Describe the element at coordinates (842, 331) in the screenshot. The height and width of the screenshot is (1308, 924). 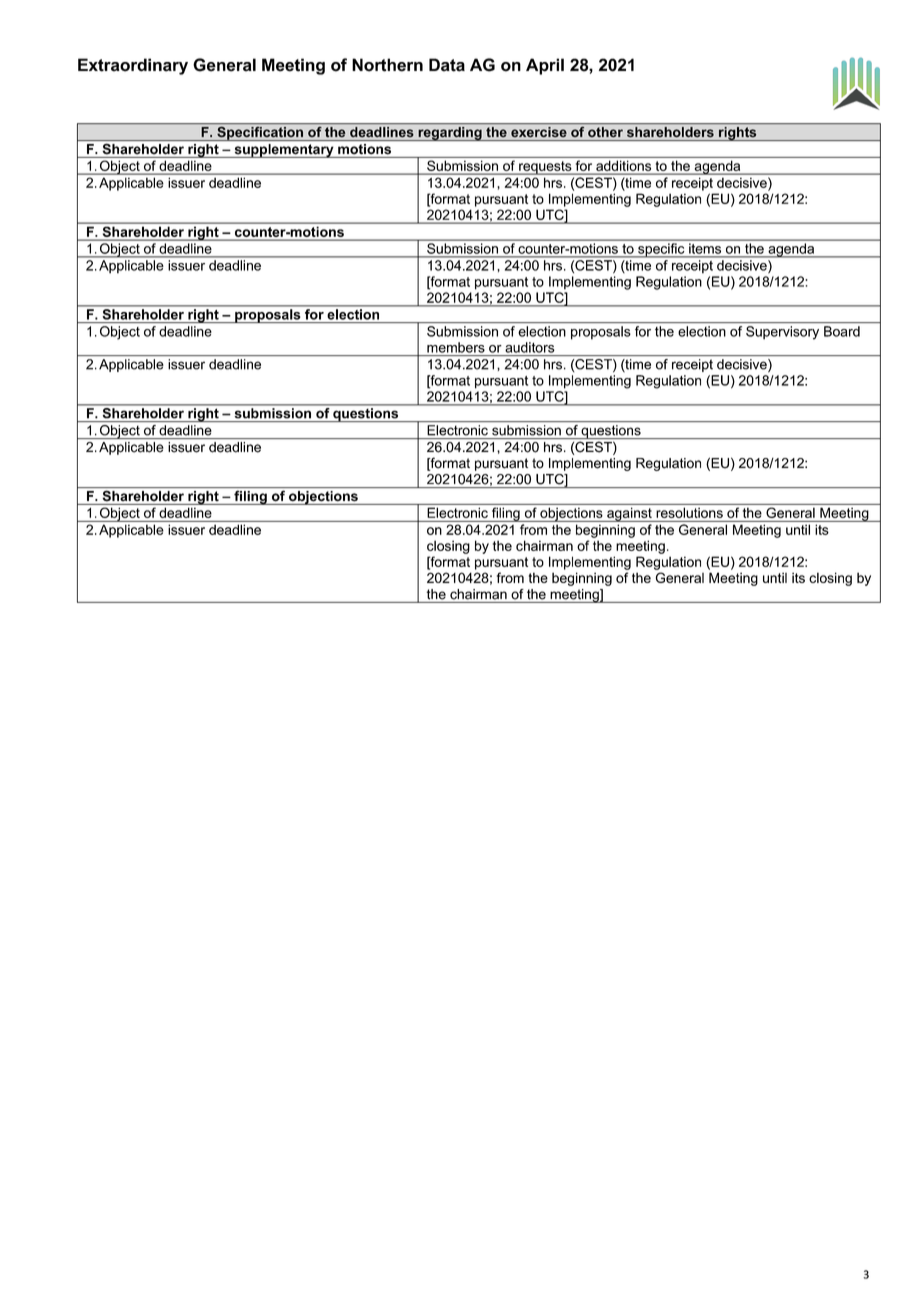
I see `Board` at that location.
